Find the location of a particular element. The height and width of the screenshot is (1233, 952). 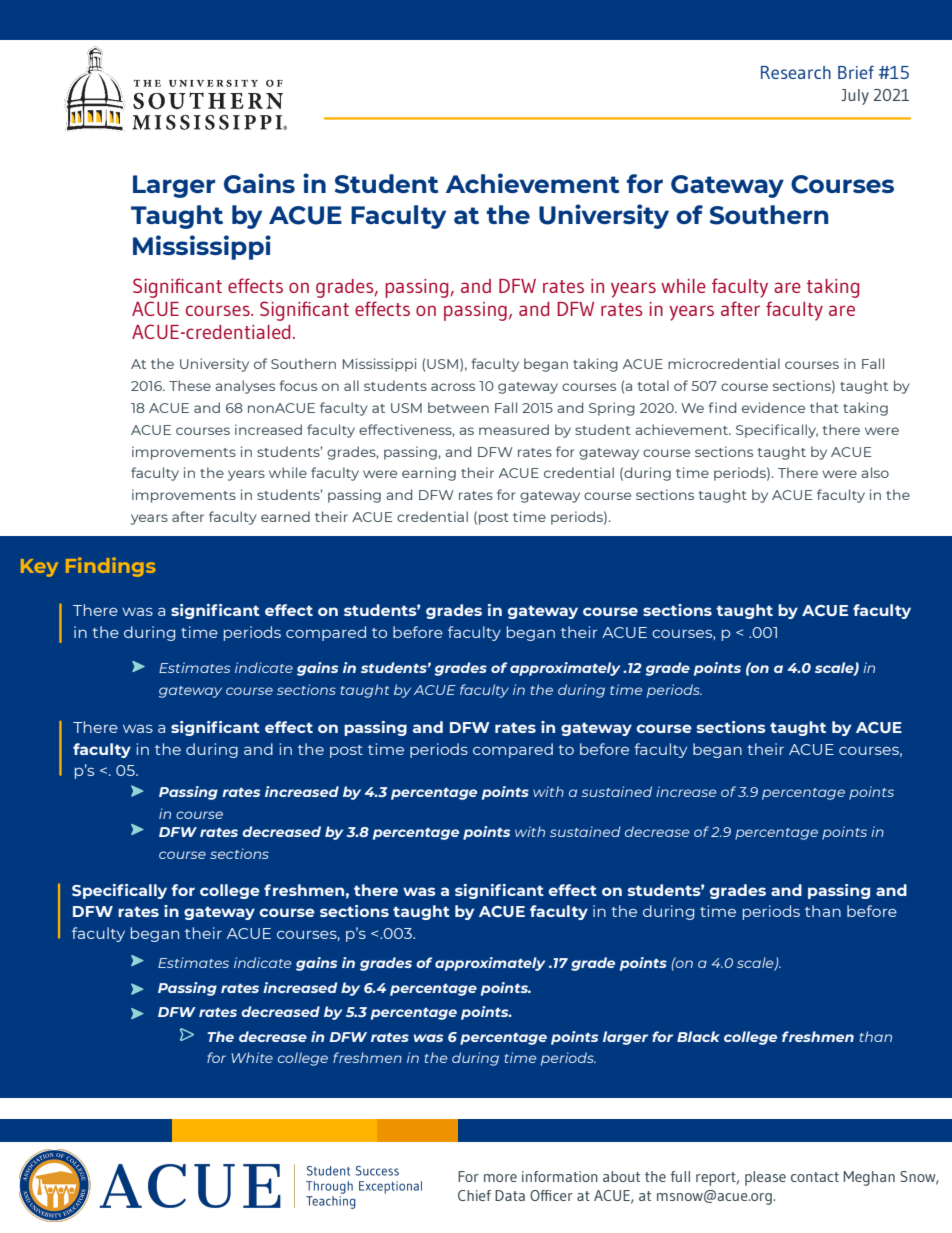

July is located at coordinates (855, 97).
